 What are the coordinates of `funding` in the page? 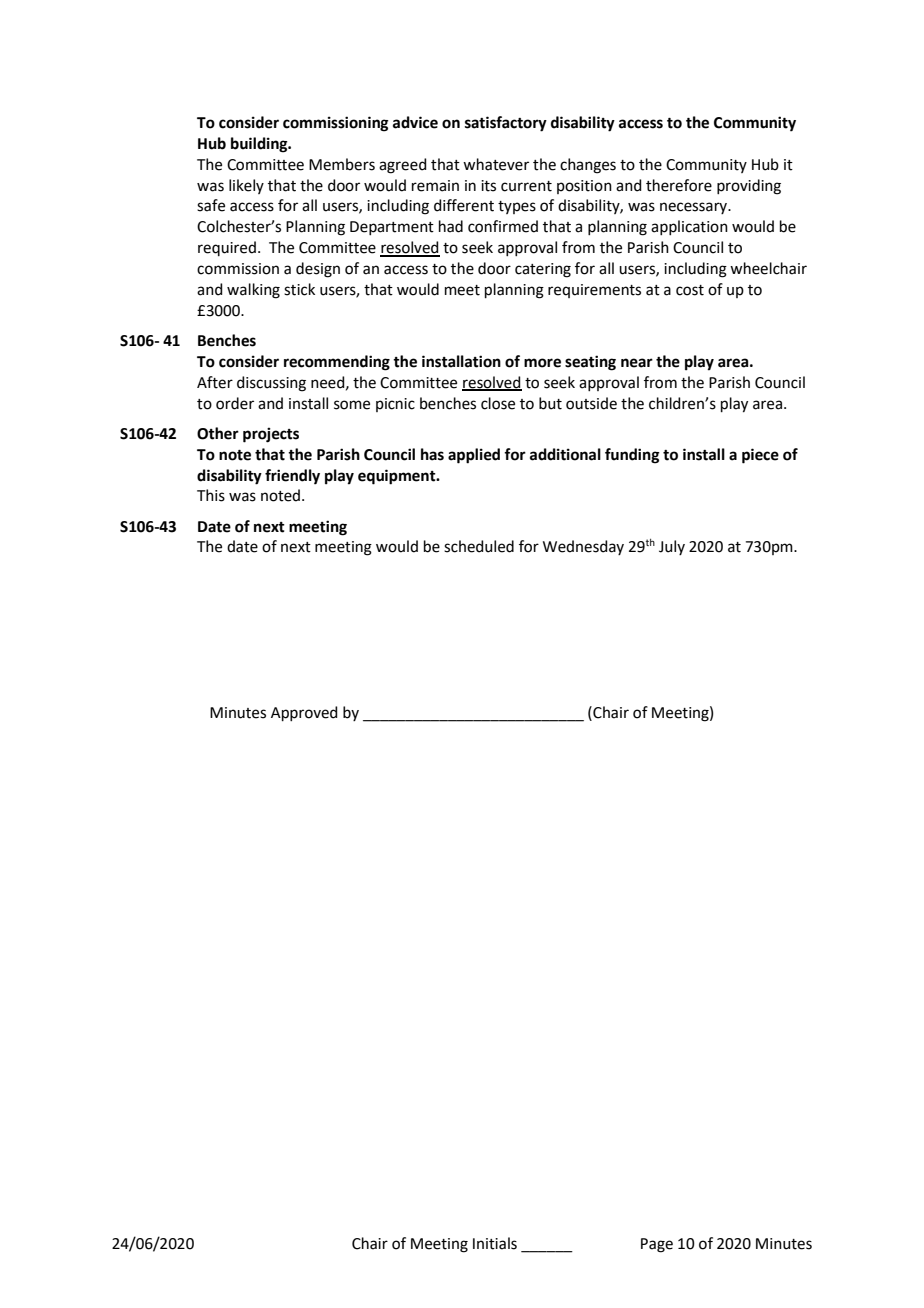 It's located at (632, 456).
